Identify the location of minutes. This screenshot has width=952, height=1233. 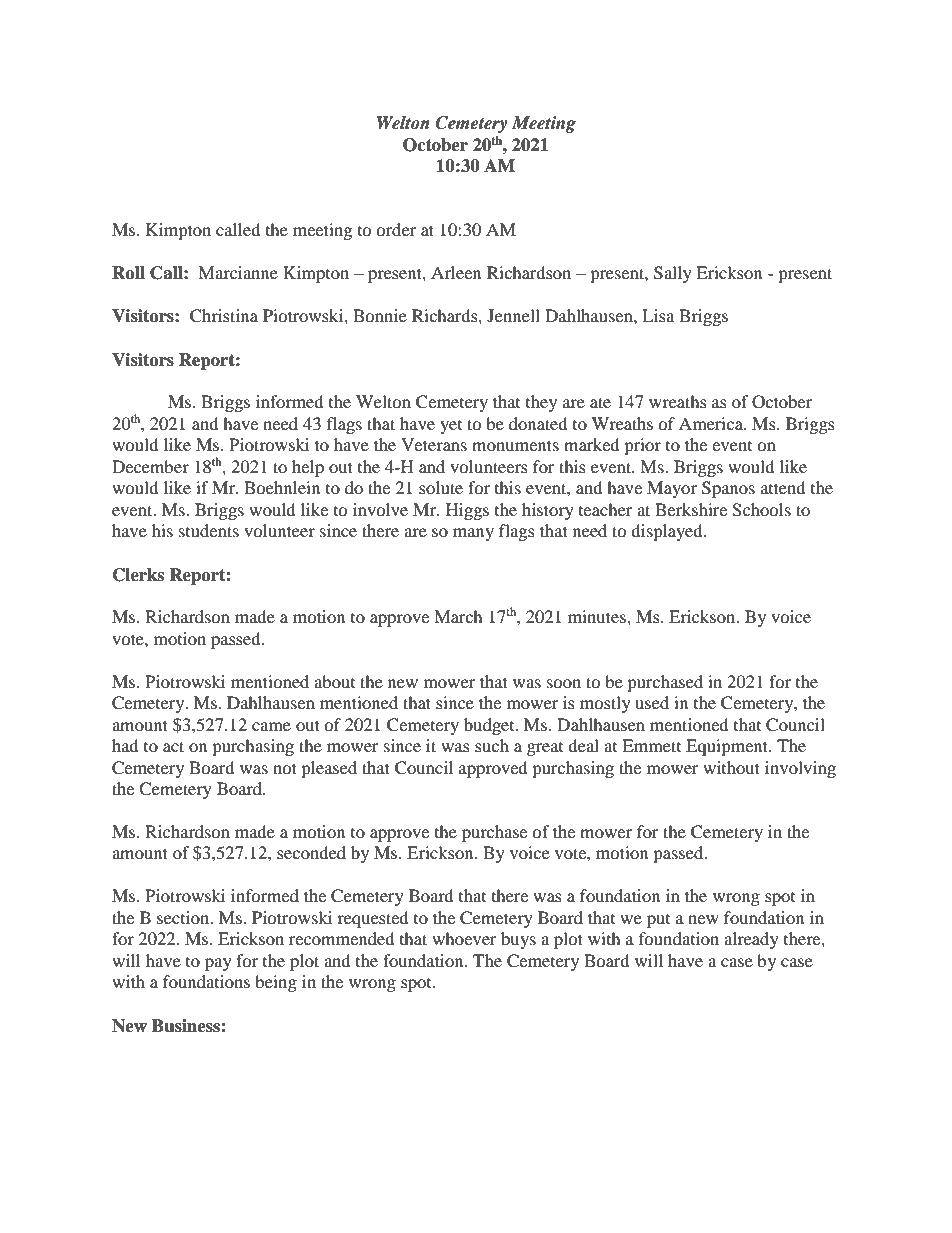
(598, 616).
